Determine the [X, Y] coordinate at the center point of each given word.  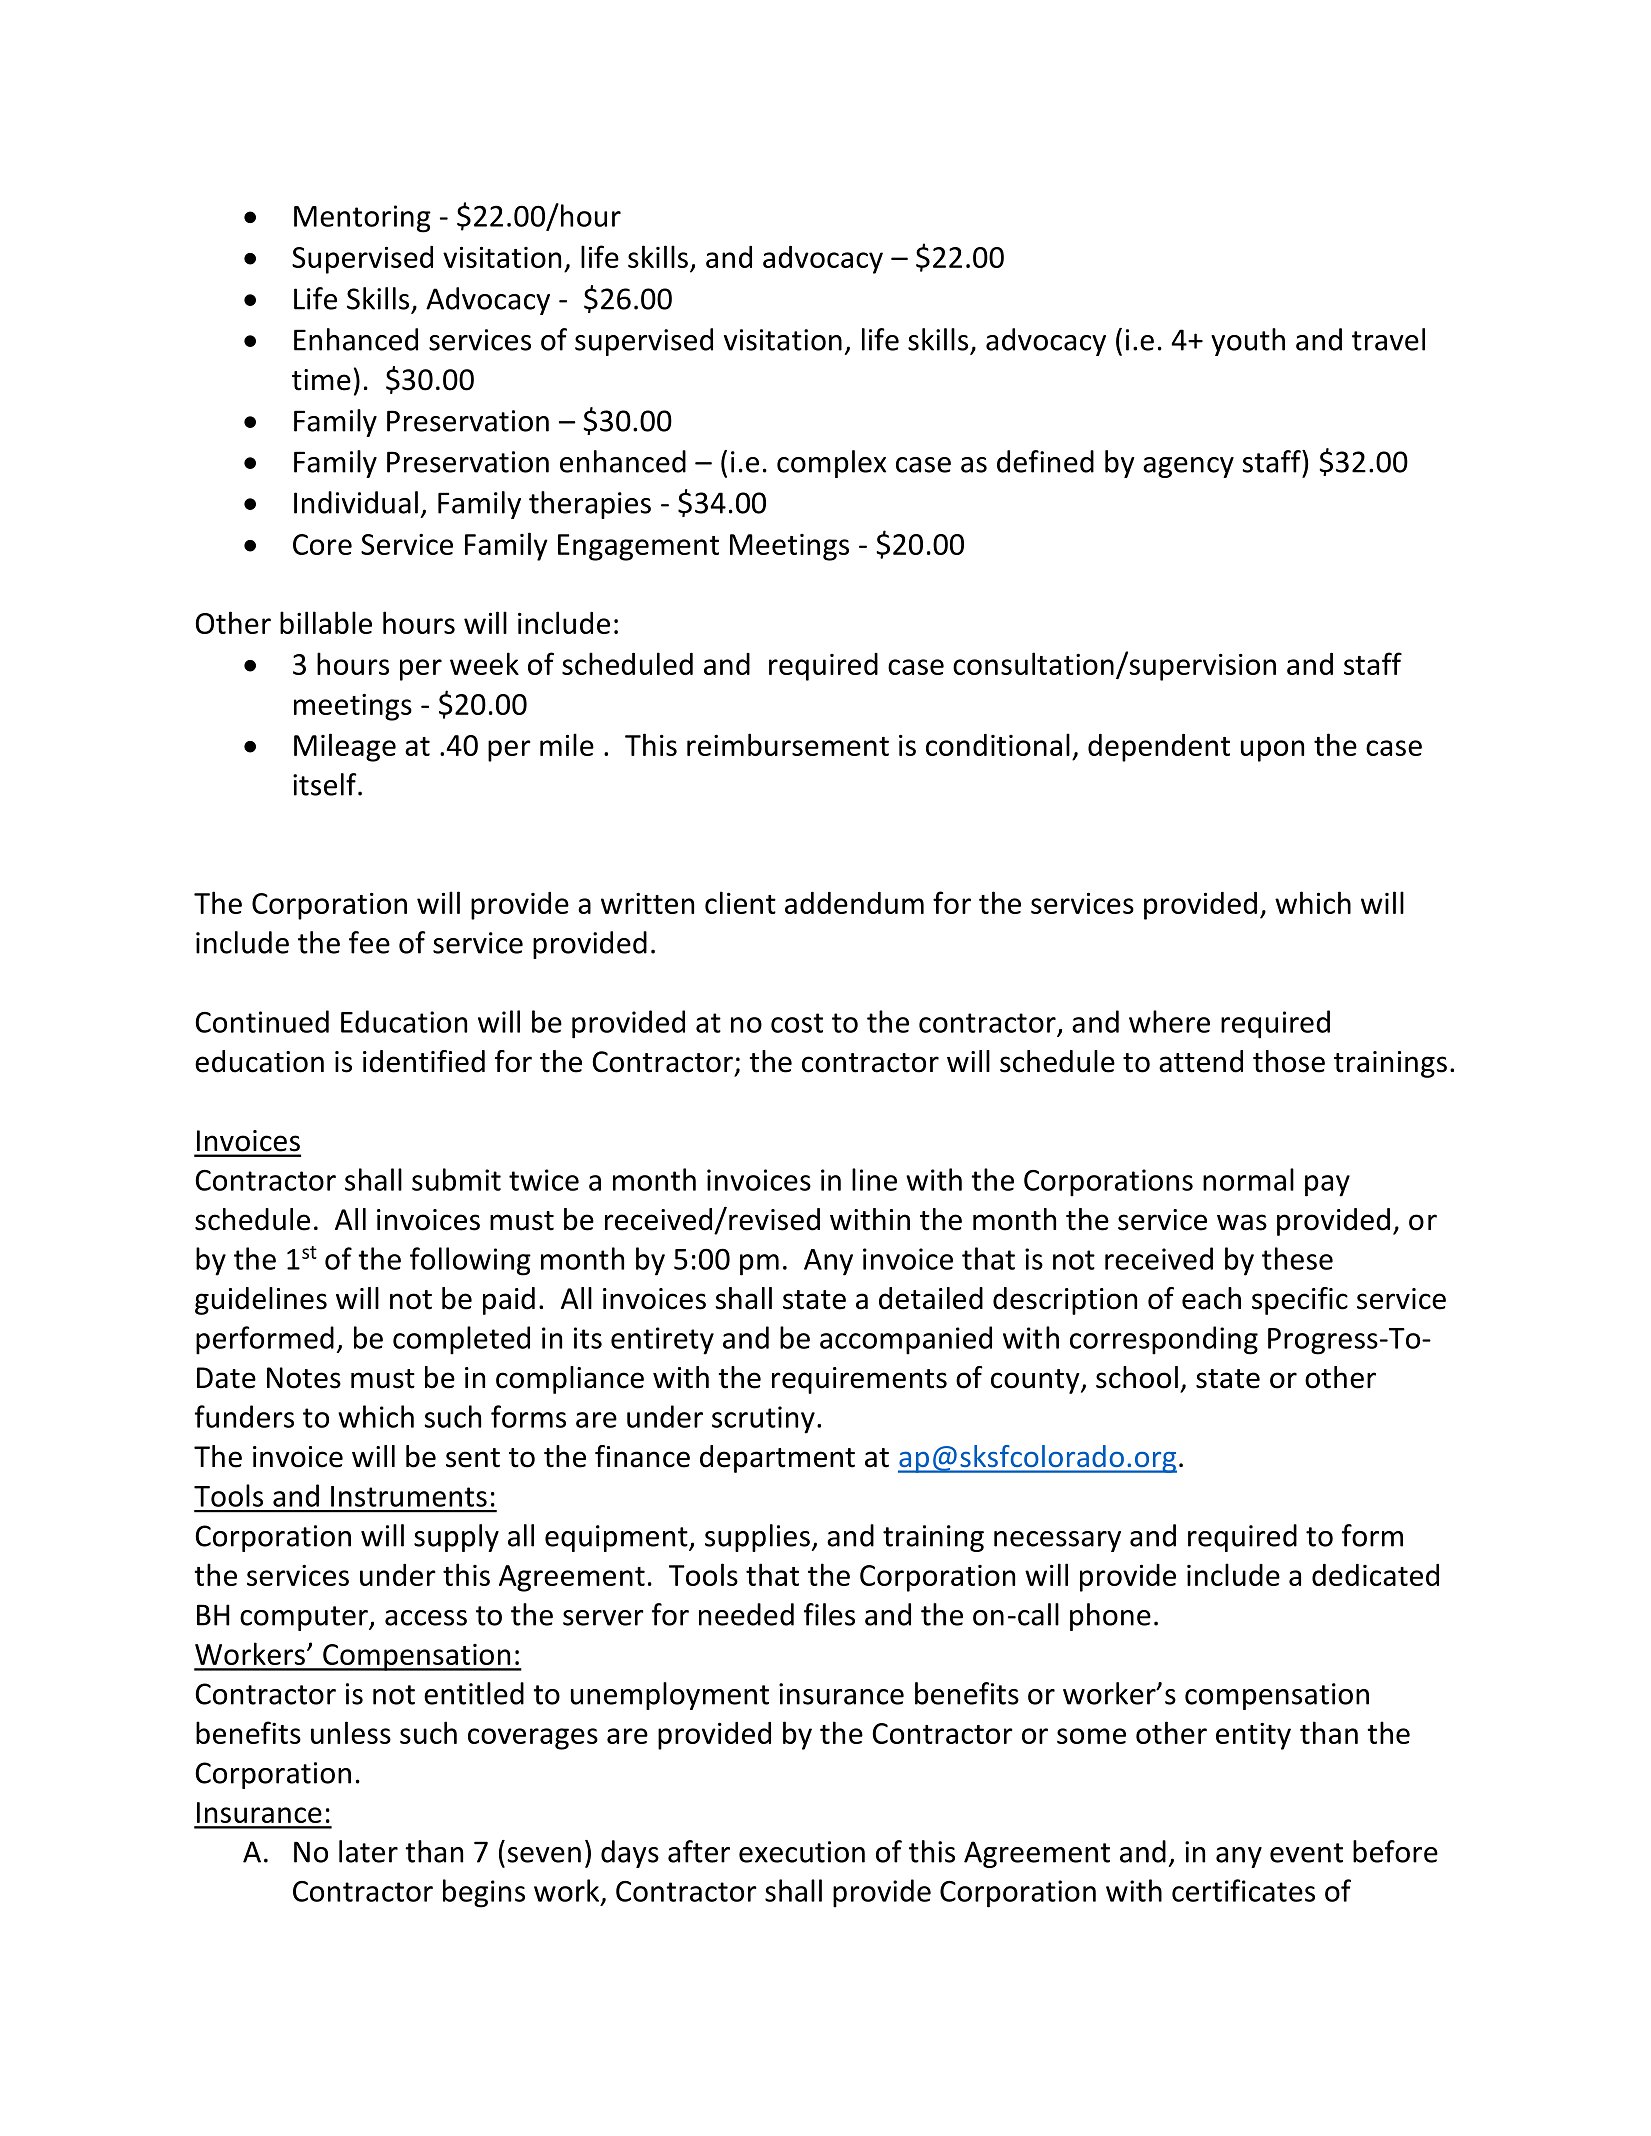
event [1306, 1853]
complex [831, 464]
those [1289, 1061]
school [1137, 1377]
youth [1248, 342]
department [777, 1459]
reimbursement [788, 744]
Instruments [409, 1496]
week [484, 663]
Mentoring [362, 219]
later [368, 1851]
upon [1272, 751]
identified [424, 1061]
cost [797, 1023]
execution [802, 1852]
